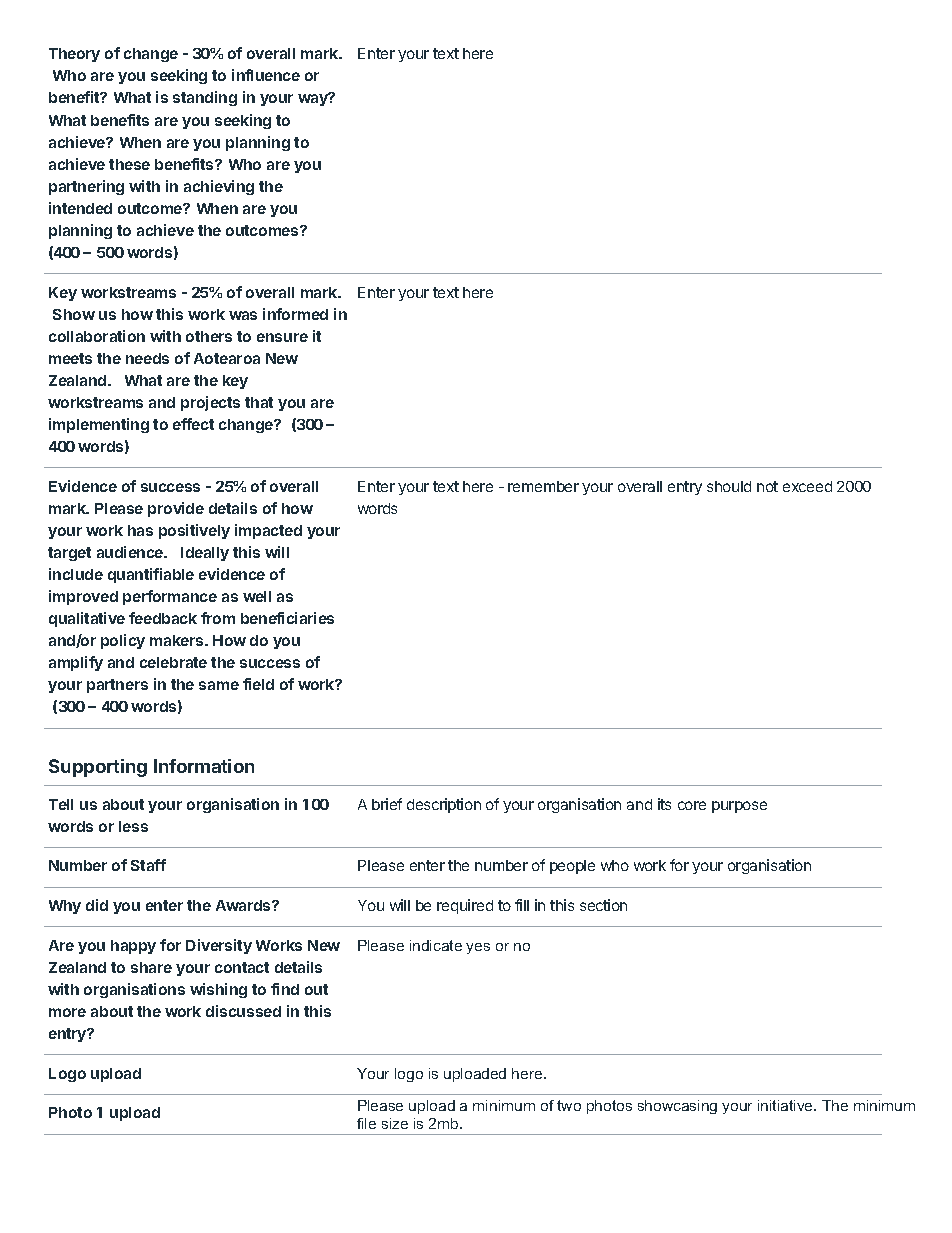 The width and height of the document is (952, 1233). Describe the element at coordinates (314, 99) in the document. I see `way` at that location.
